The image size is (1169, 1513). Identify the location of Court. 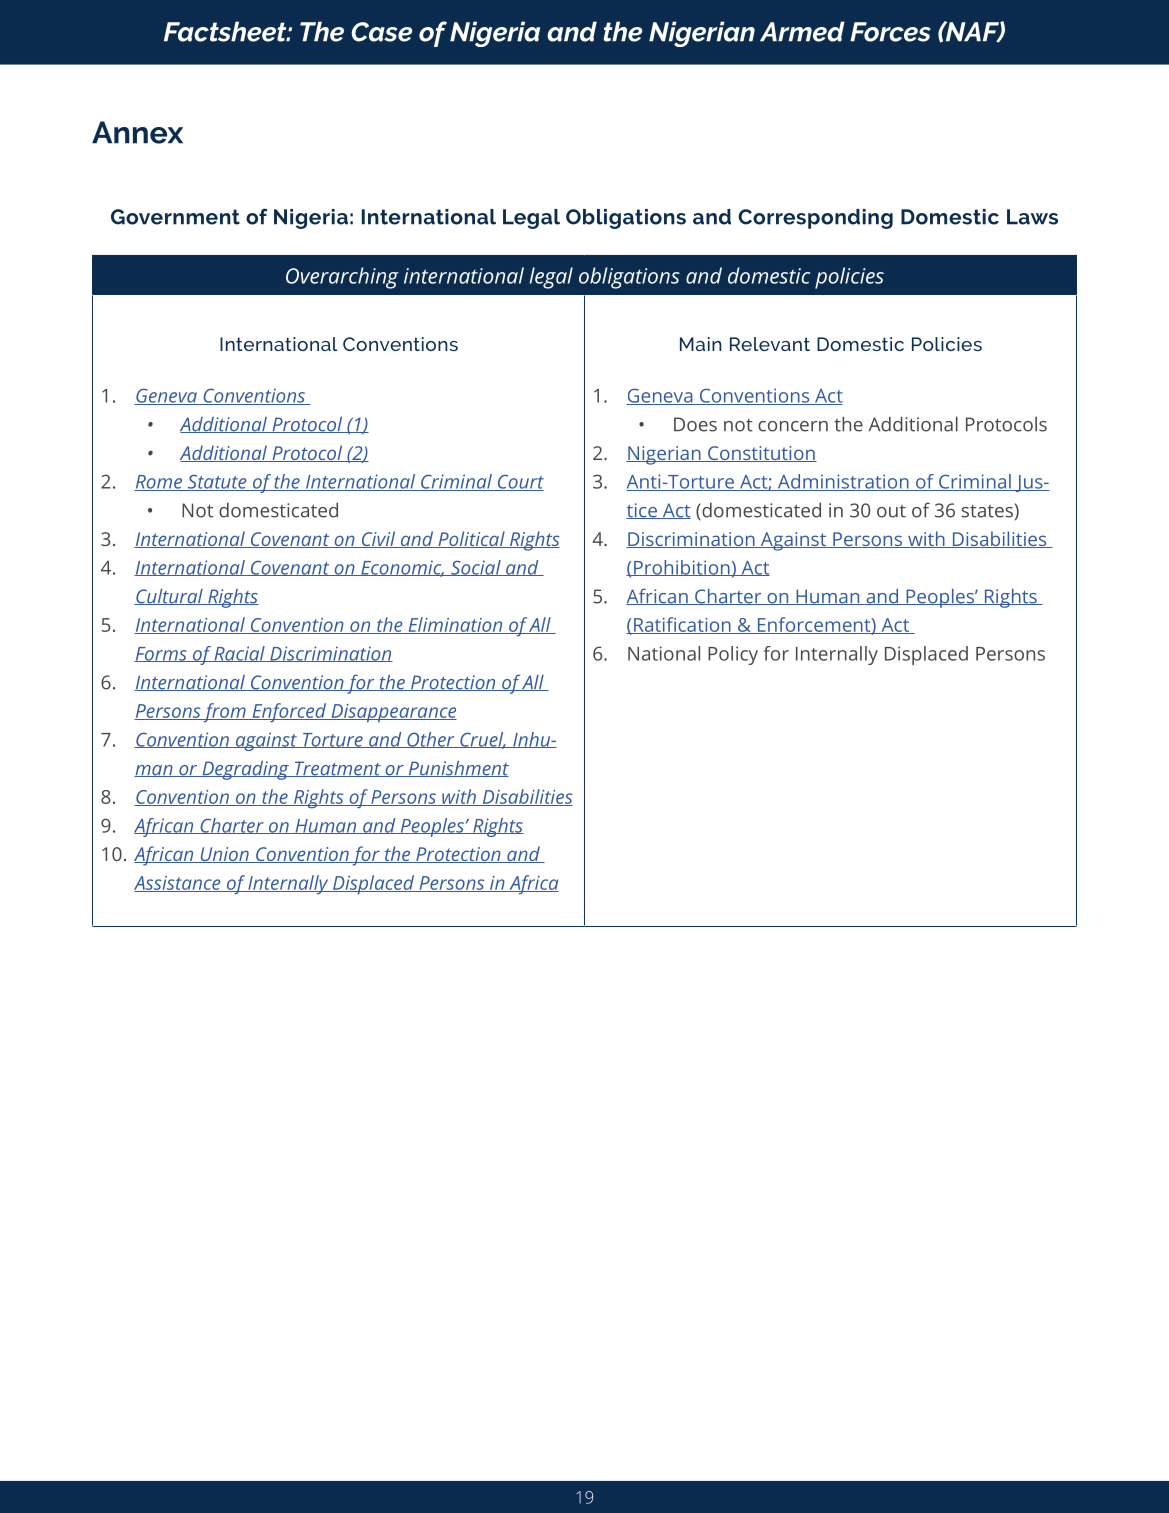
(519, 482).
